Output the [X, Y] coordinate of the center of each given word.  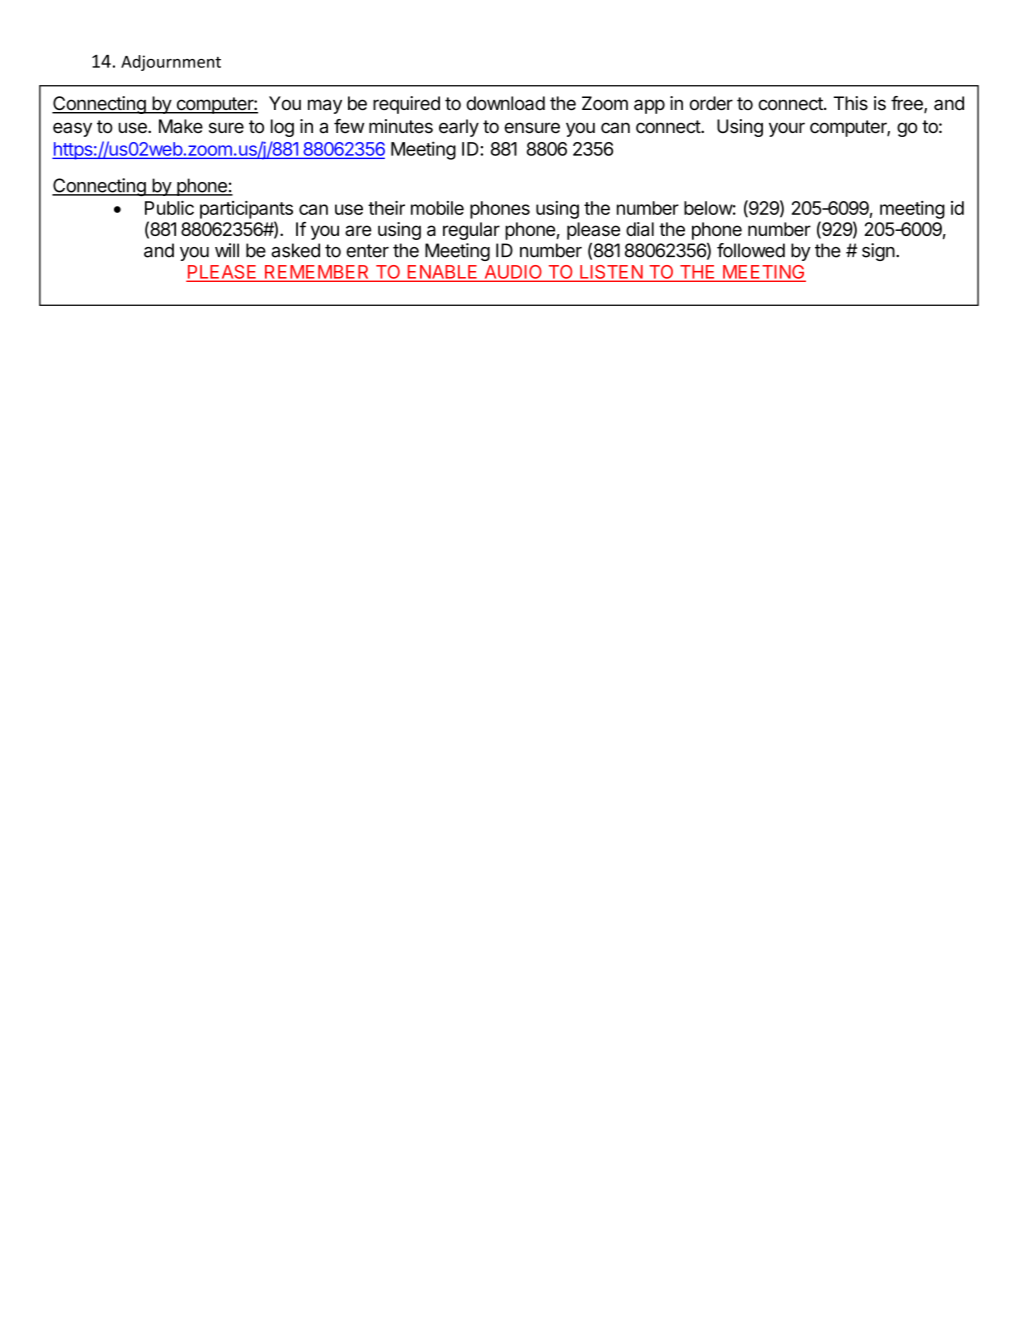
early [459, 128]
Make [181, 126]
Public [169, 208]
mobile [437, 208]
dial [640, 229]
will [227, 250]
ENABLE [442, 273]
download [505, 103]
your [787, 129]
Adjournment [171, 63]
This [851, 103]
